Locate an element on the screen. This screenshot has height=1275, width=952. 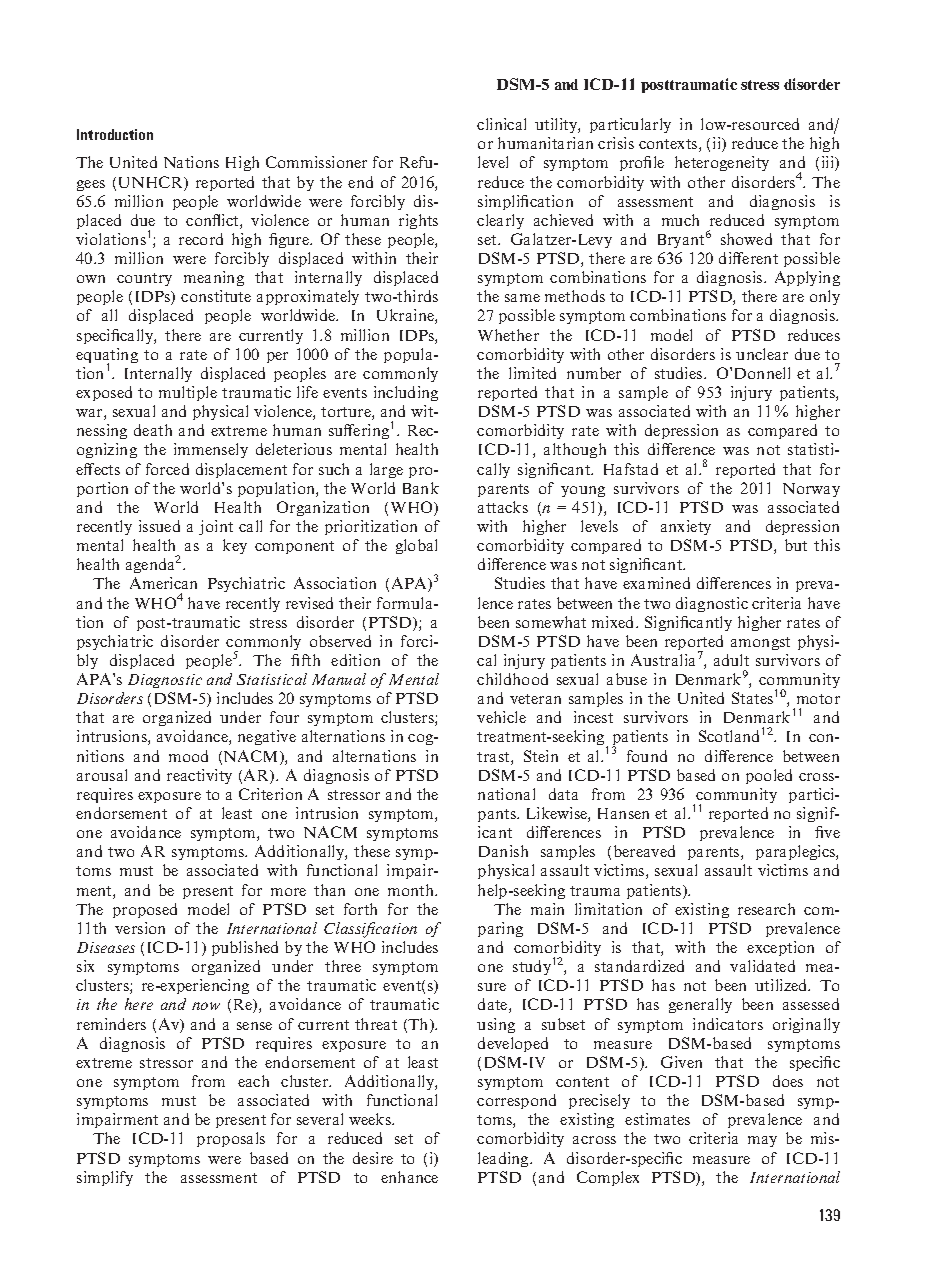
Bank is located at coordinates (421, 488).
